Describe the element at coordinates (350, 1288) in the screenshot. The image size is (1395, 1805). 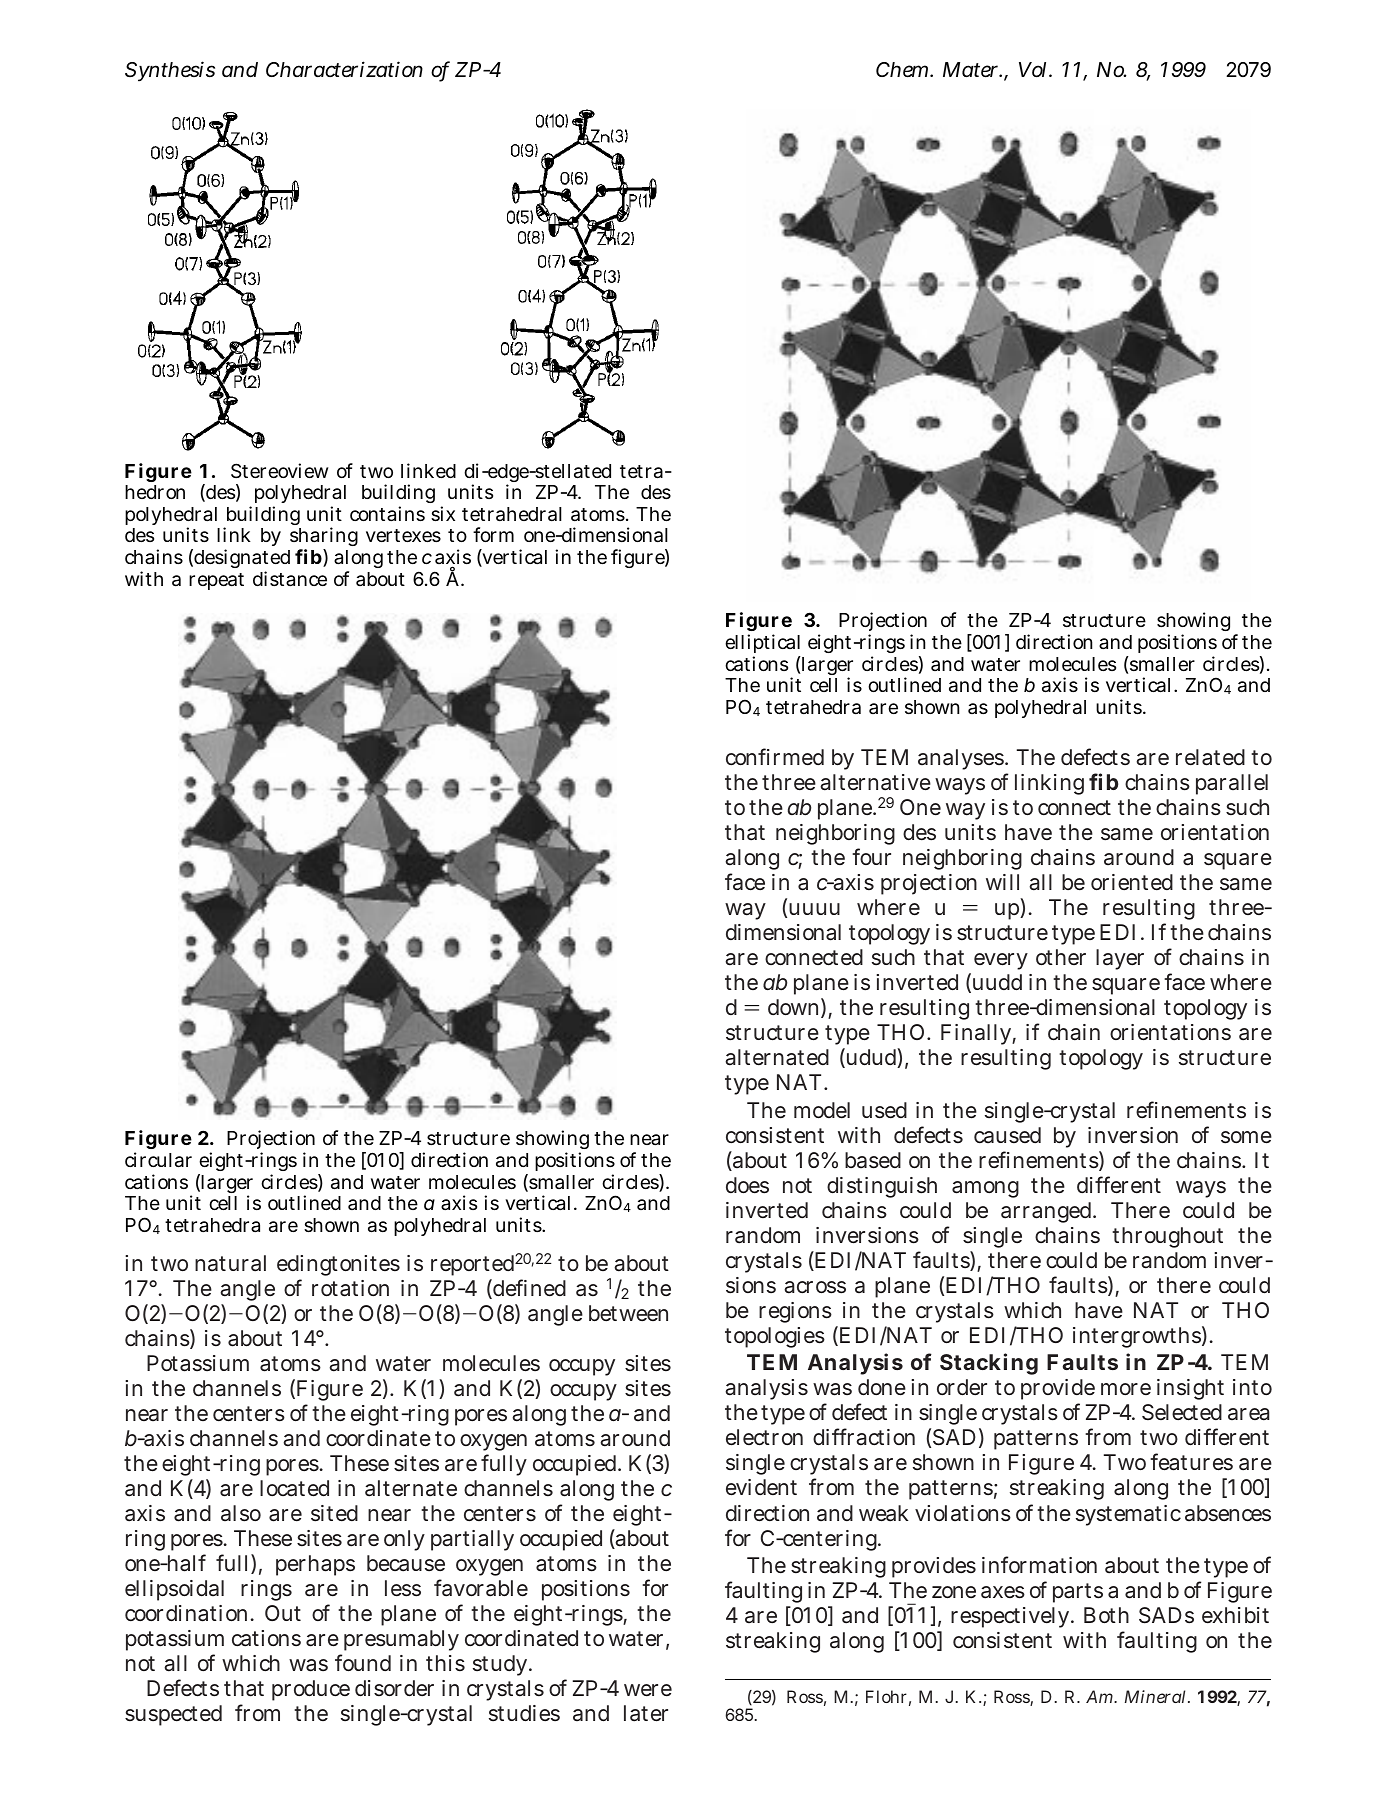
I see `rotation` at that location.
